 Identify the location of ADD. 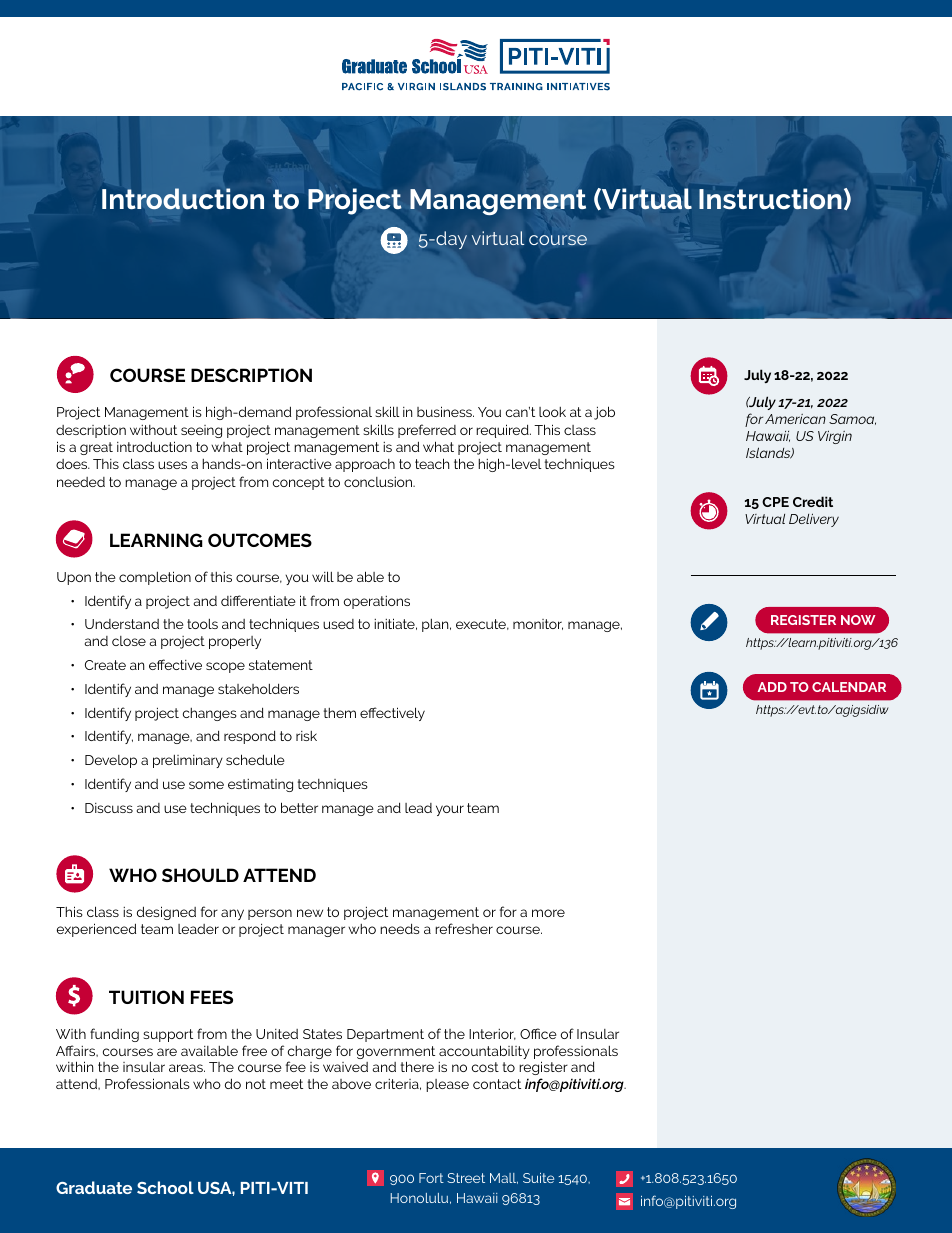
(772, 687).
